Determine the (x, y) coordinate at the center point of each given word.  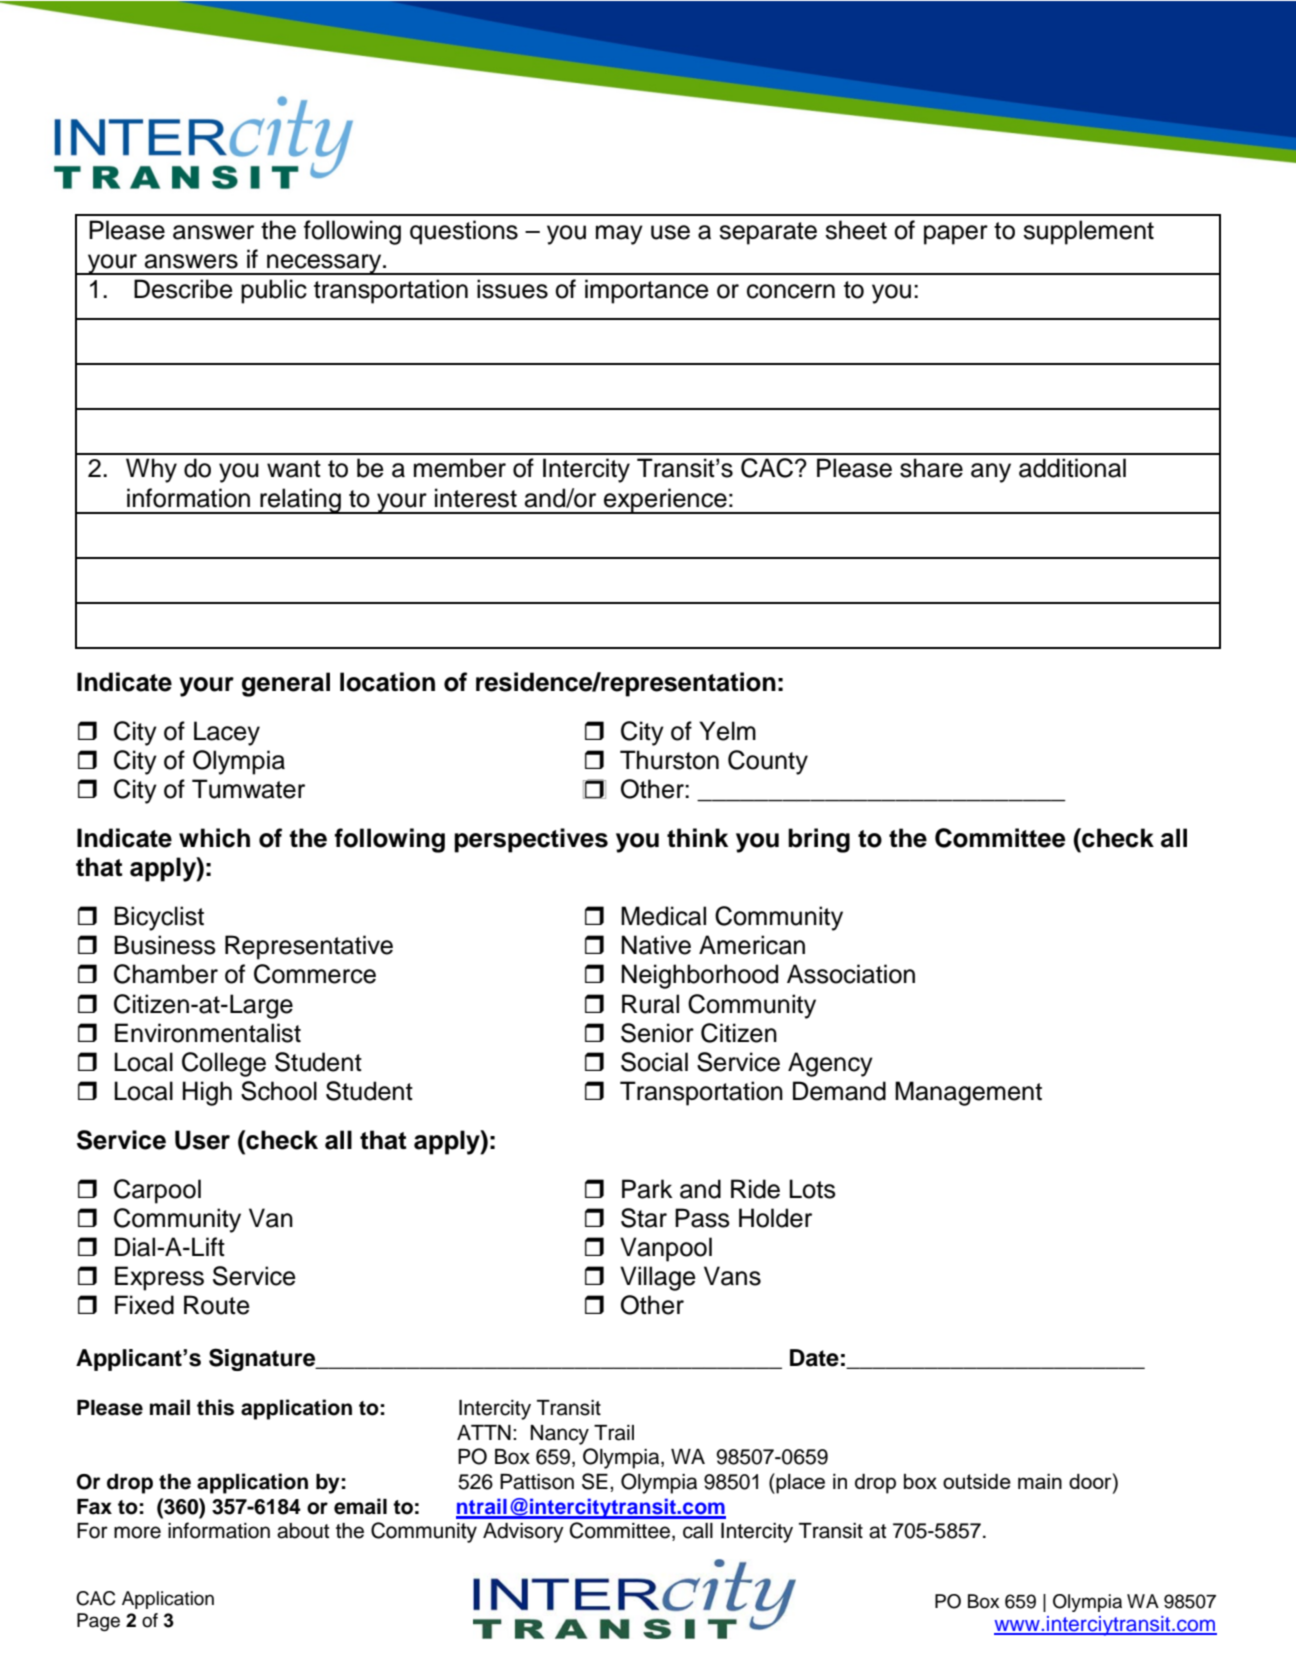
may (619, 235)
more (137, 1532)
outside (977, 1481)
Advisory (523, 1533)
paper (956, 235)
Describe (183, 289)
